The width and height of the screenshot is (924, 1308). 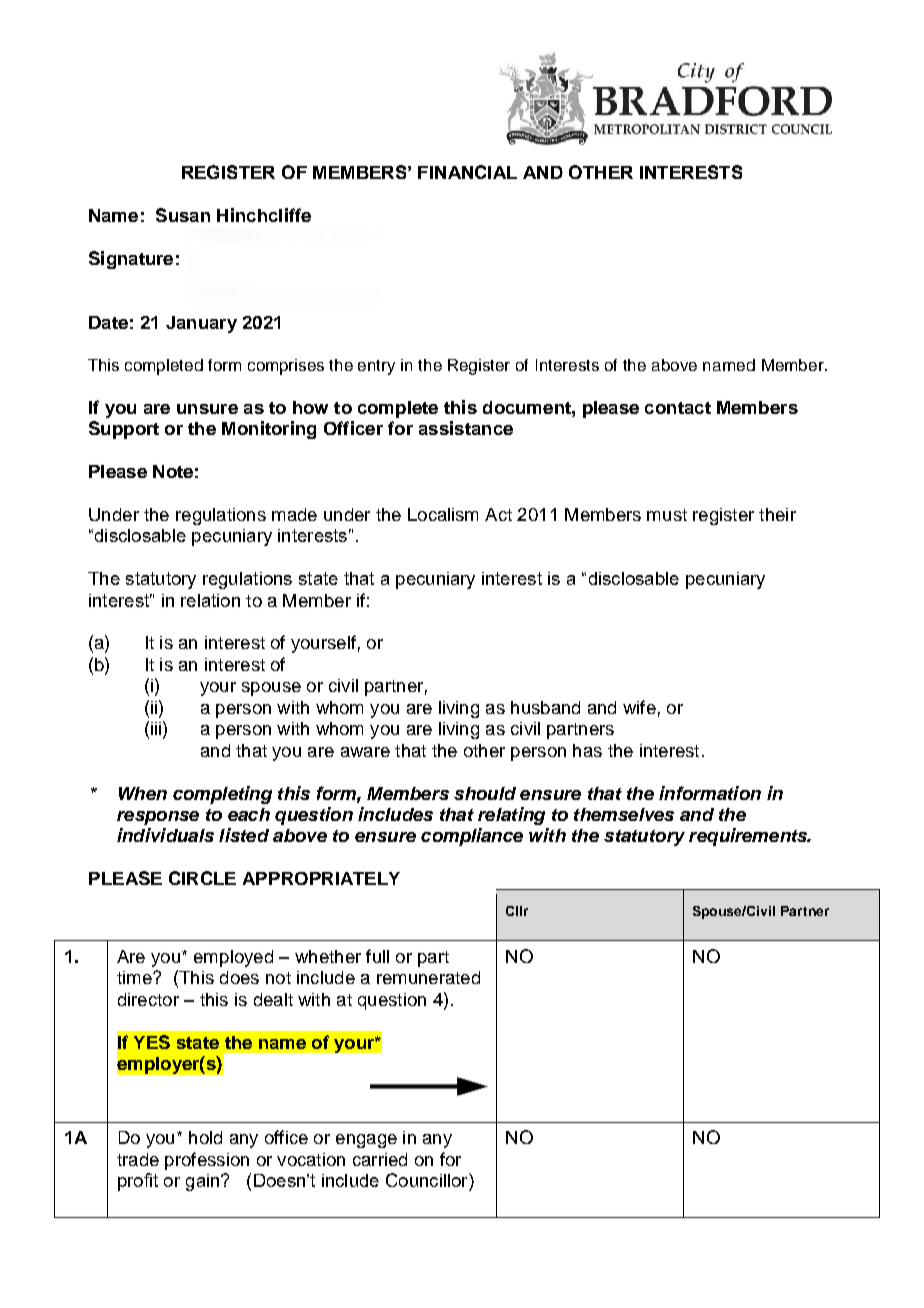 I want to click on FINANCIAL, so click(x=467, y=172).
